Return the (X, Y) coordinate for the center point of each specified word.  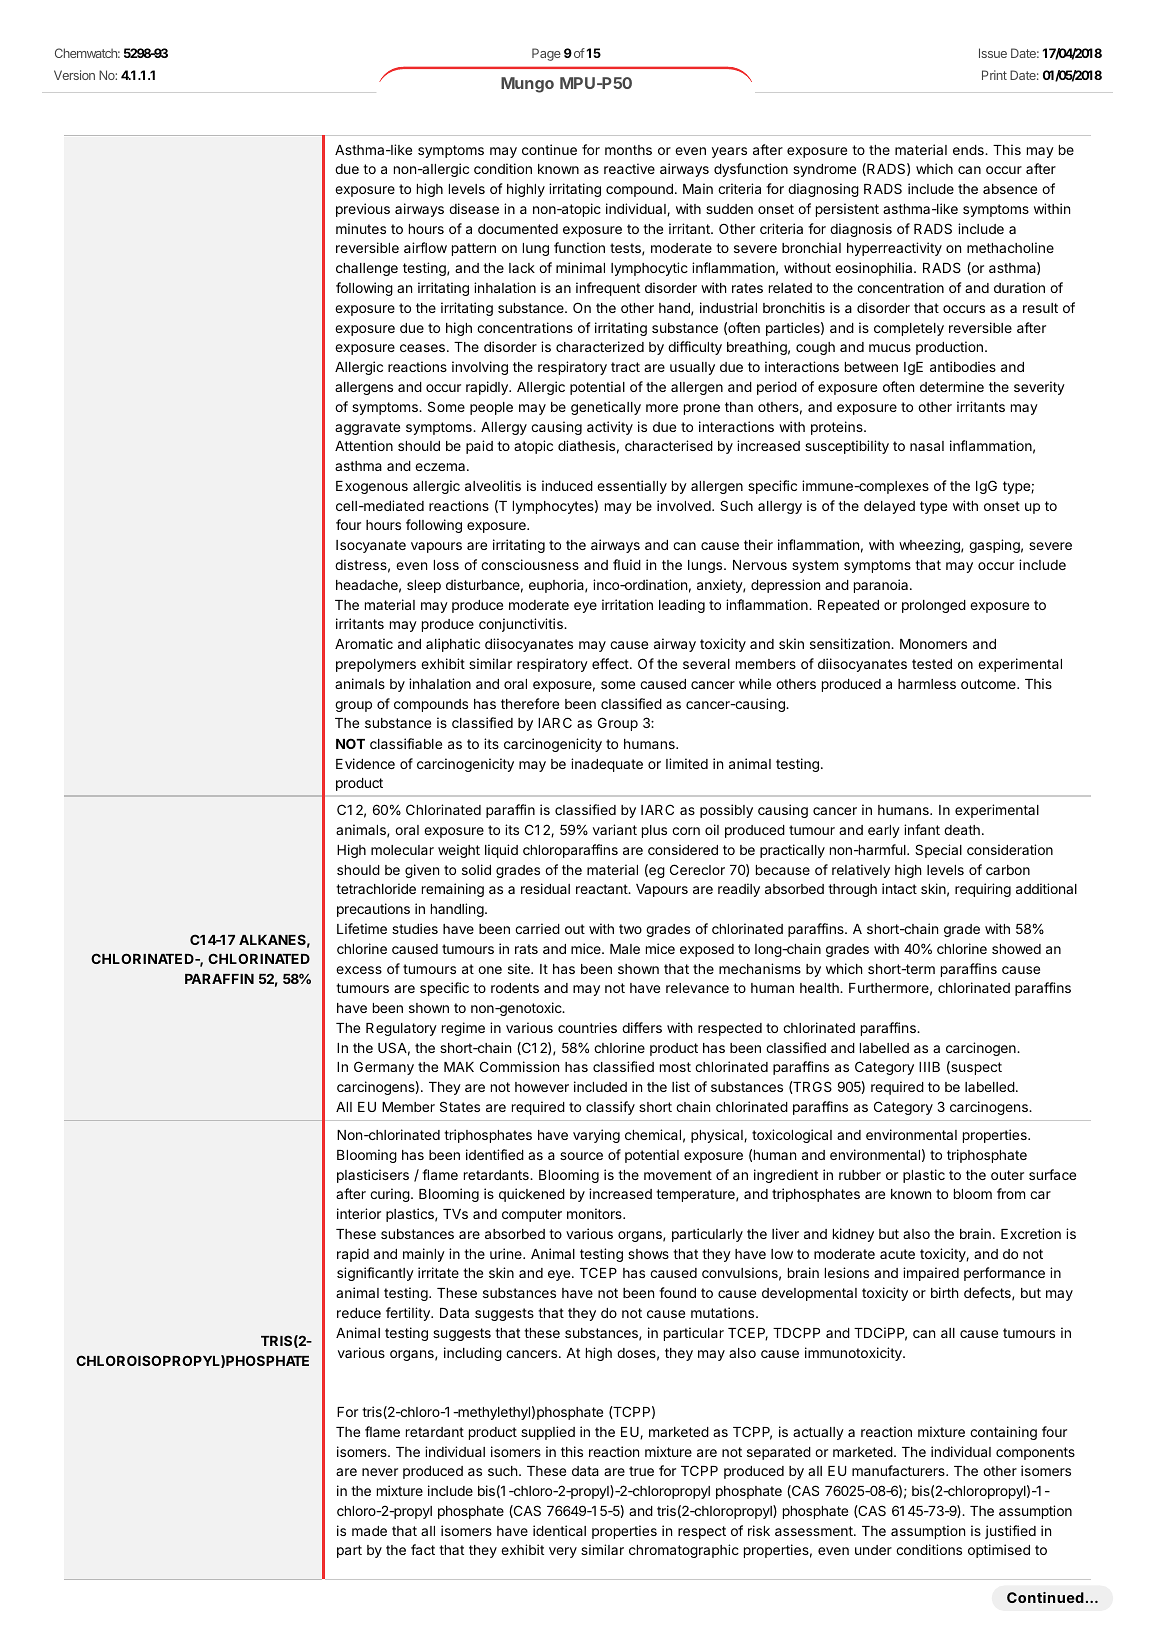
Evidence (365, 763)
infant (922, 829)
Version (74, 75)
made (369, 1531)
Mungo (527, 85)
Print (994, 75)
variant (615, 829)
